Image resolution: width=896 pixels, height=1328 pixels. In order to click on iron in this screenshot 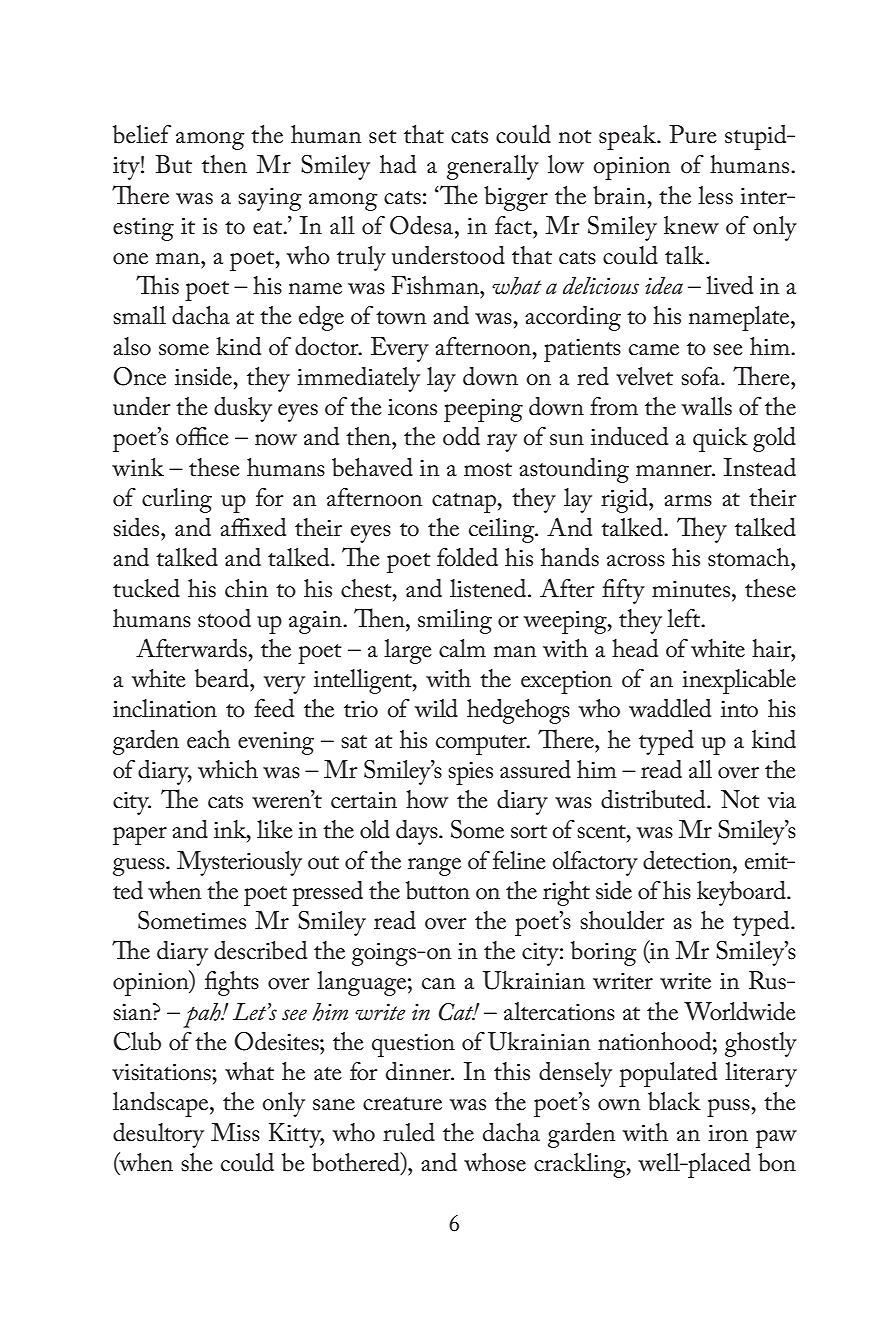, I will do `click(728, 1133)`.
